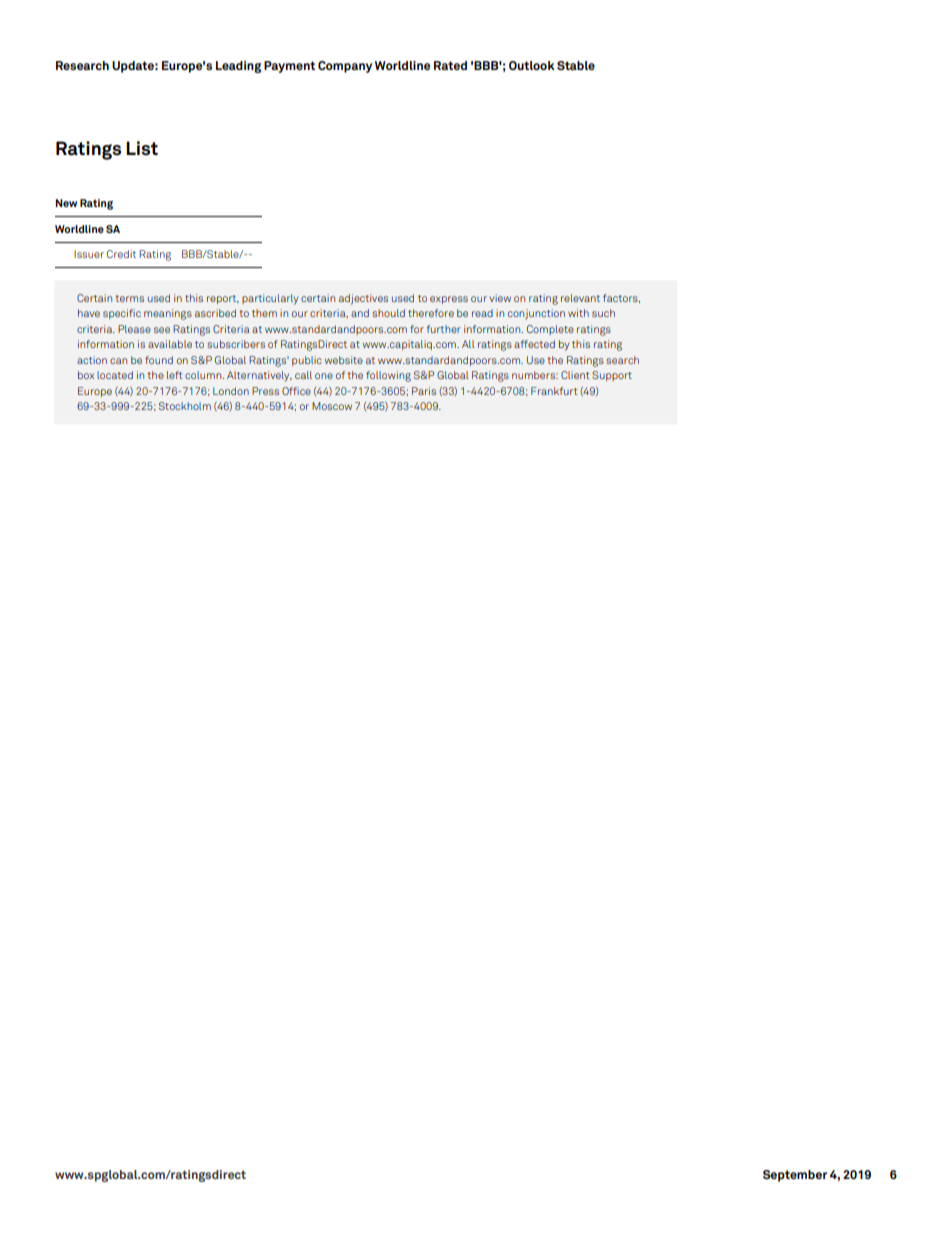 The height and width of the page is (1233, 952). Describe the element at coordinates (159, 360) in the page. I see `found` at that location.
